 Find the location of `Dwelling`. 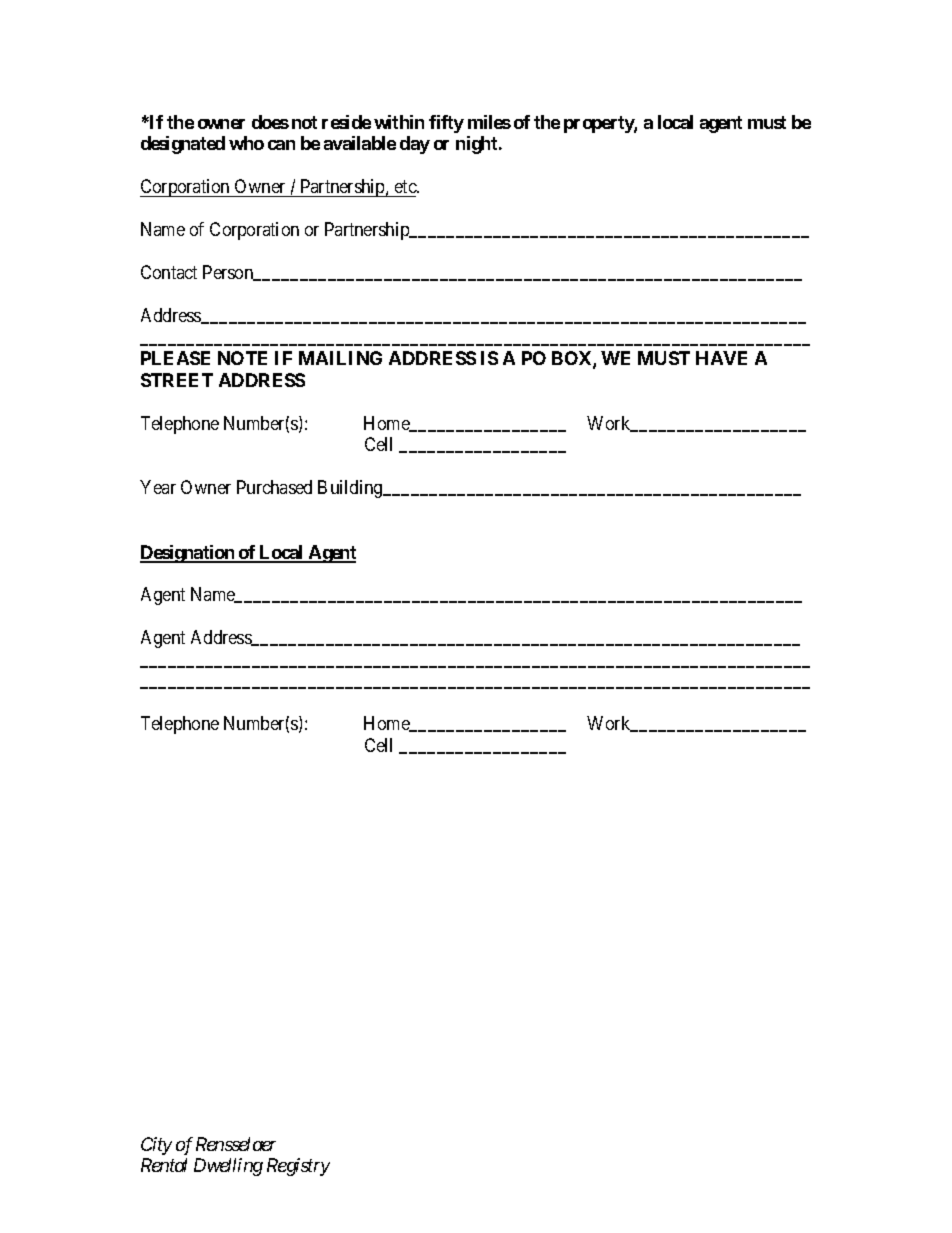

Dwelling is located at coordinates (228, 1167).
